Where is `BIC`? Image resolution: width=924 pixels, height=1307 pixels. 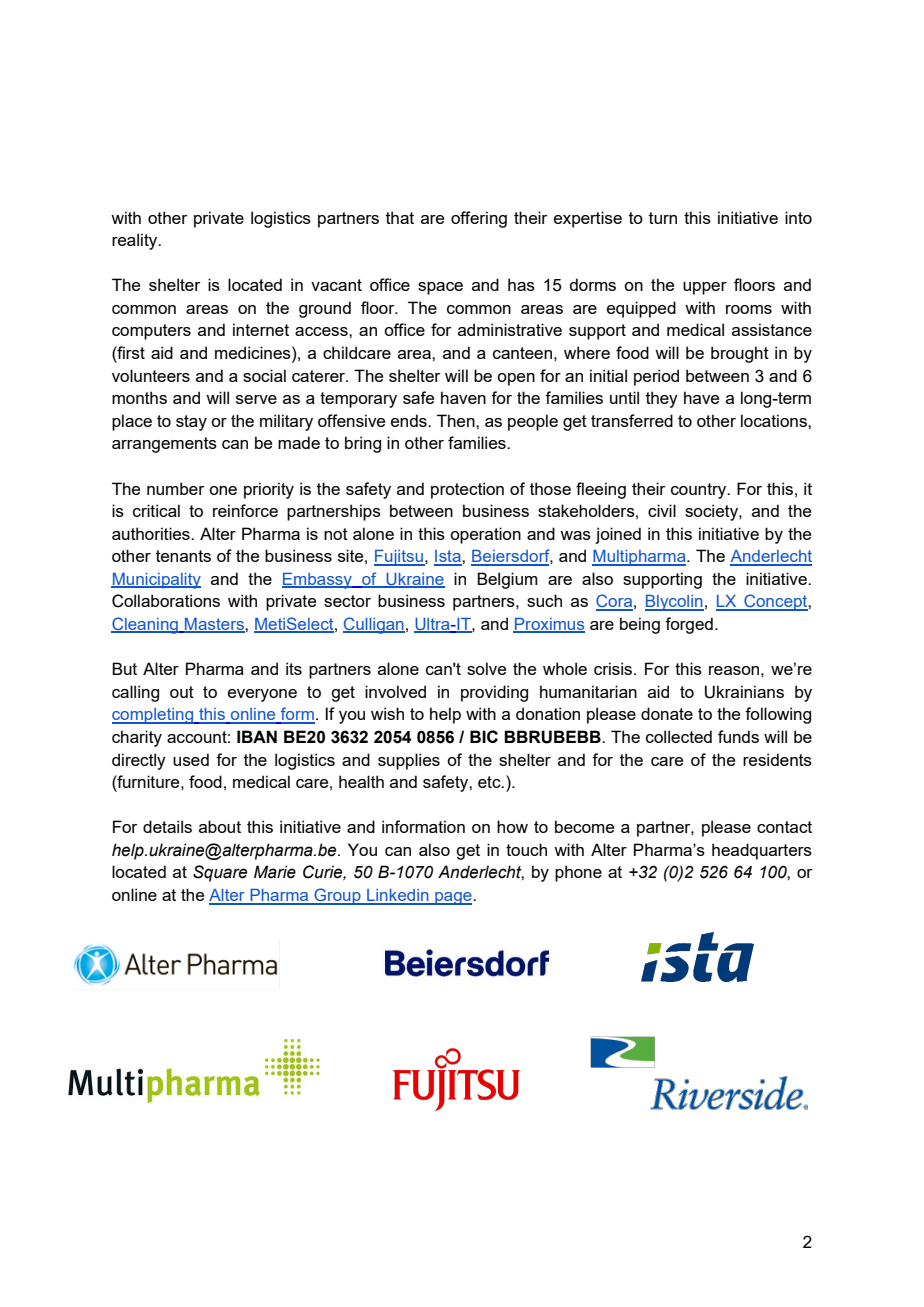
BIC is located at coordinates (484, 736).
